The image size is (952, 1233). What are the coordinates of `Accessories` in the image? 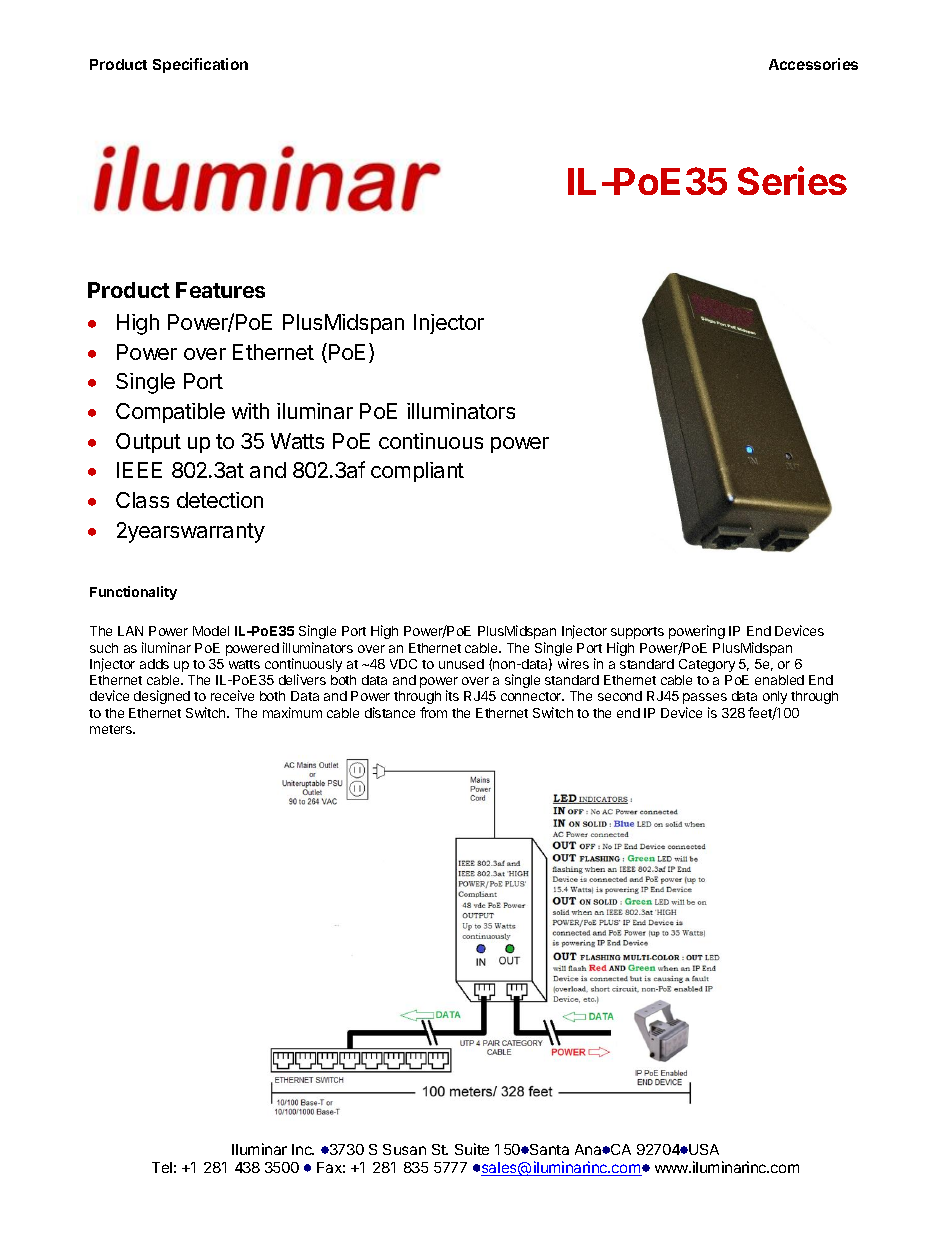 It's located at (813, 64).
